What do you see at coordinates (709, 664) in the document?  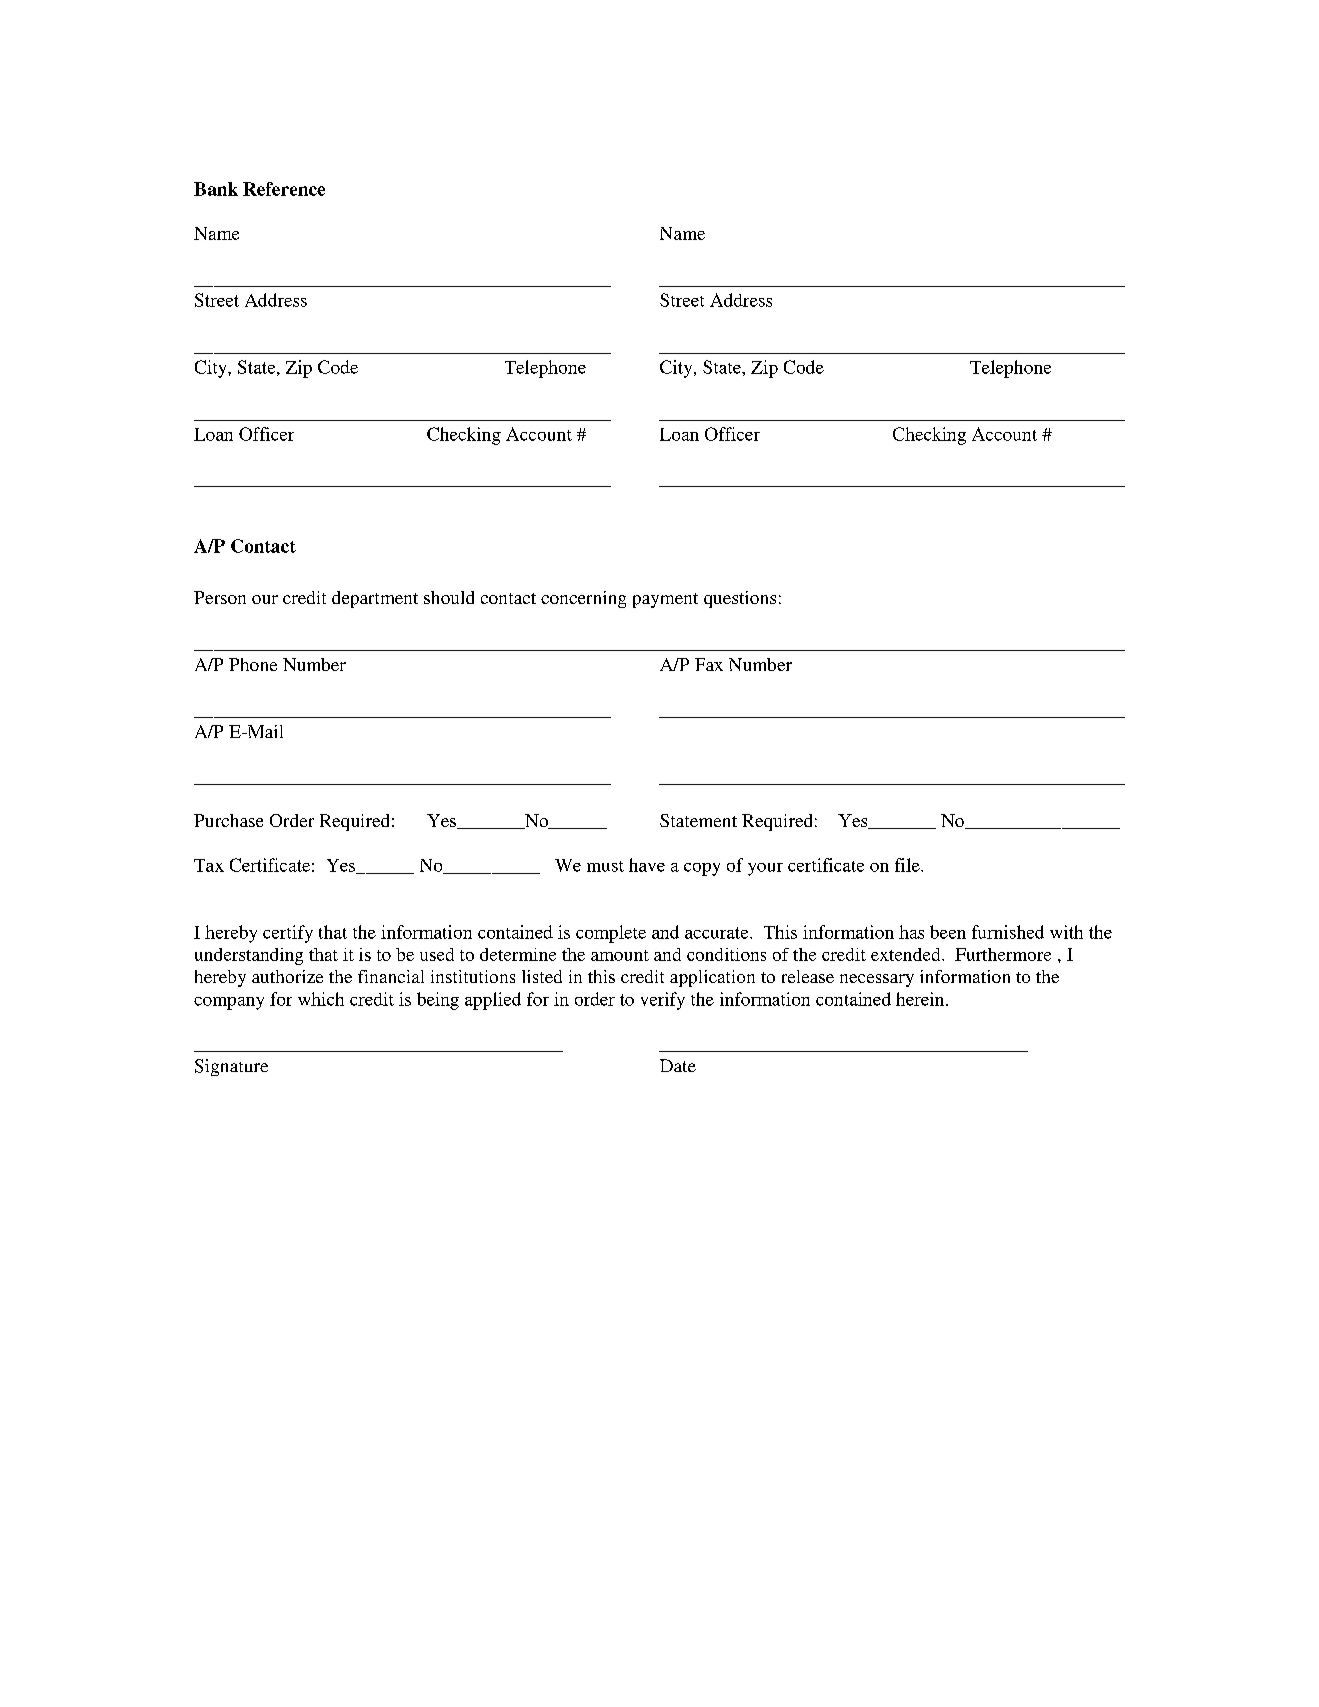 I see `Fax` at bounding box center [709, 664].
